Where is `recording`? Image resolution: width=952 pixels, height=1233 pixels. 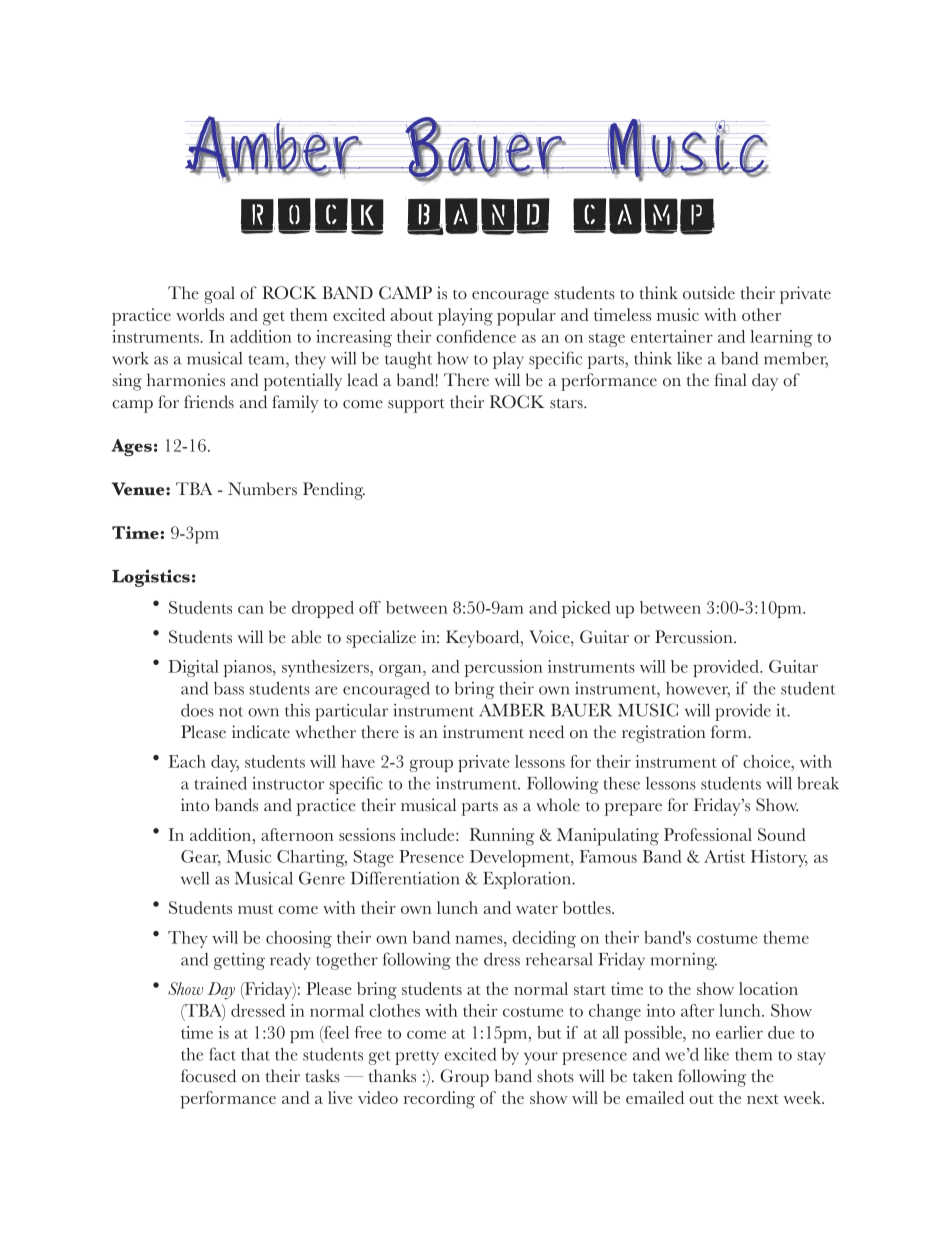 recording is located at coordinates (439, 1100).
